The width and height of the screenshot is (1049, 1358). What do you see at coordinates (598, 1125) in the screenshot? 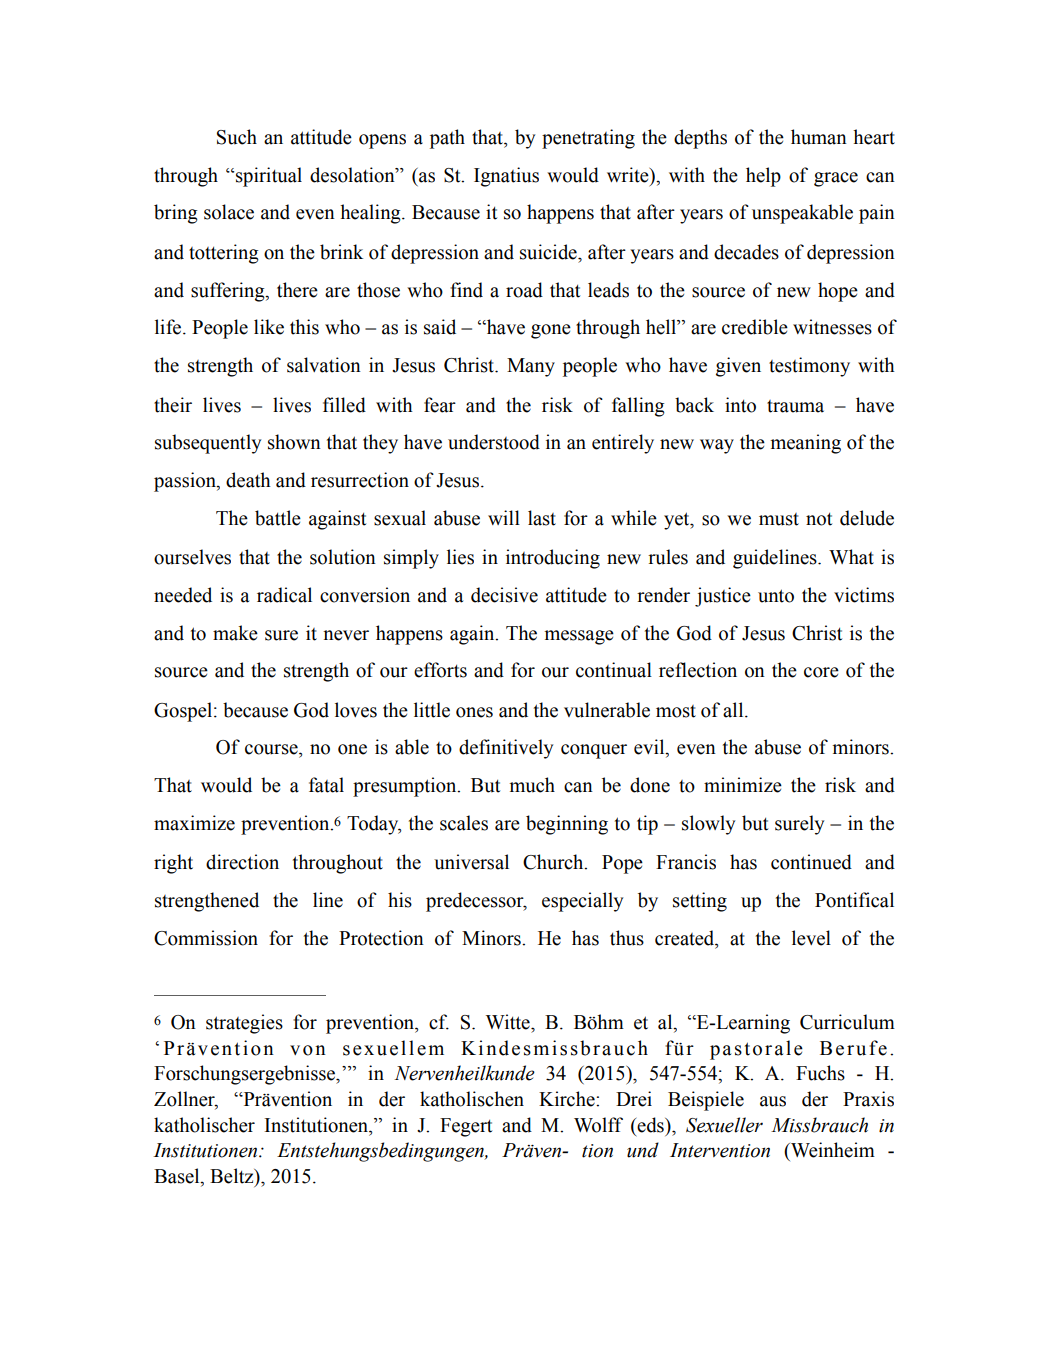
I see `Wolff` at bounding box center [598, 1125].
